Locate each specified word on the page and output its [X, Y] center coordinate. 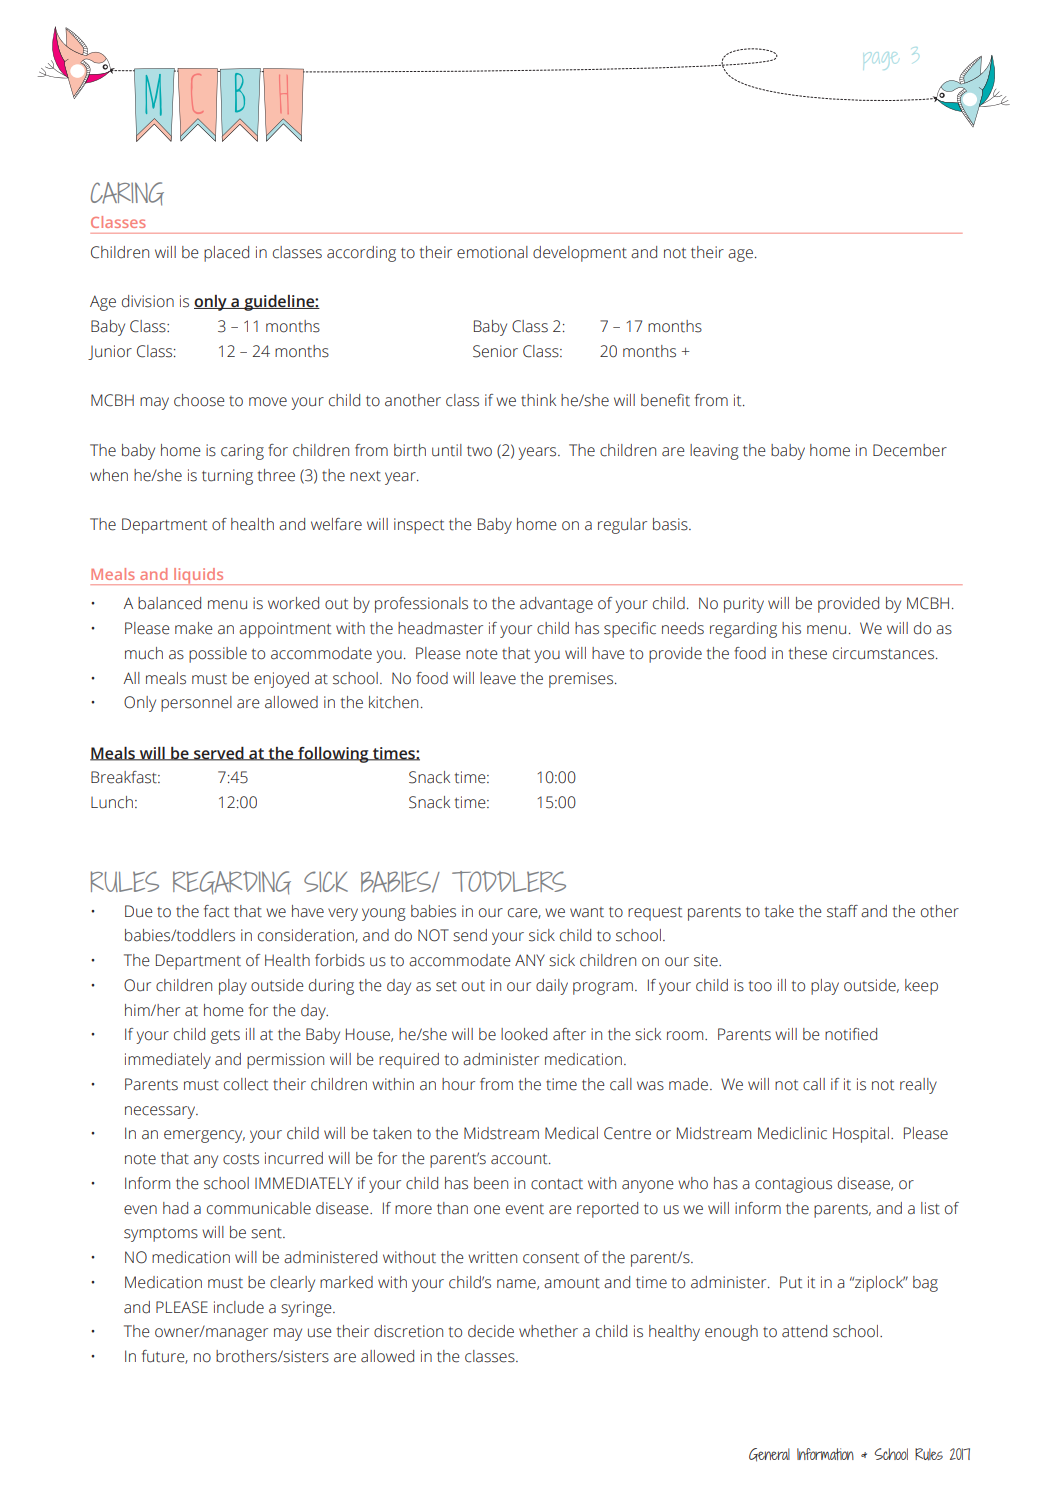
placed [226, 254]
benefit [665, 400]
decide [491, 1331]
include [239, 1307]
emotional [492, 252]
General [769, 1455]
